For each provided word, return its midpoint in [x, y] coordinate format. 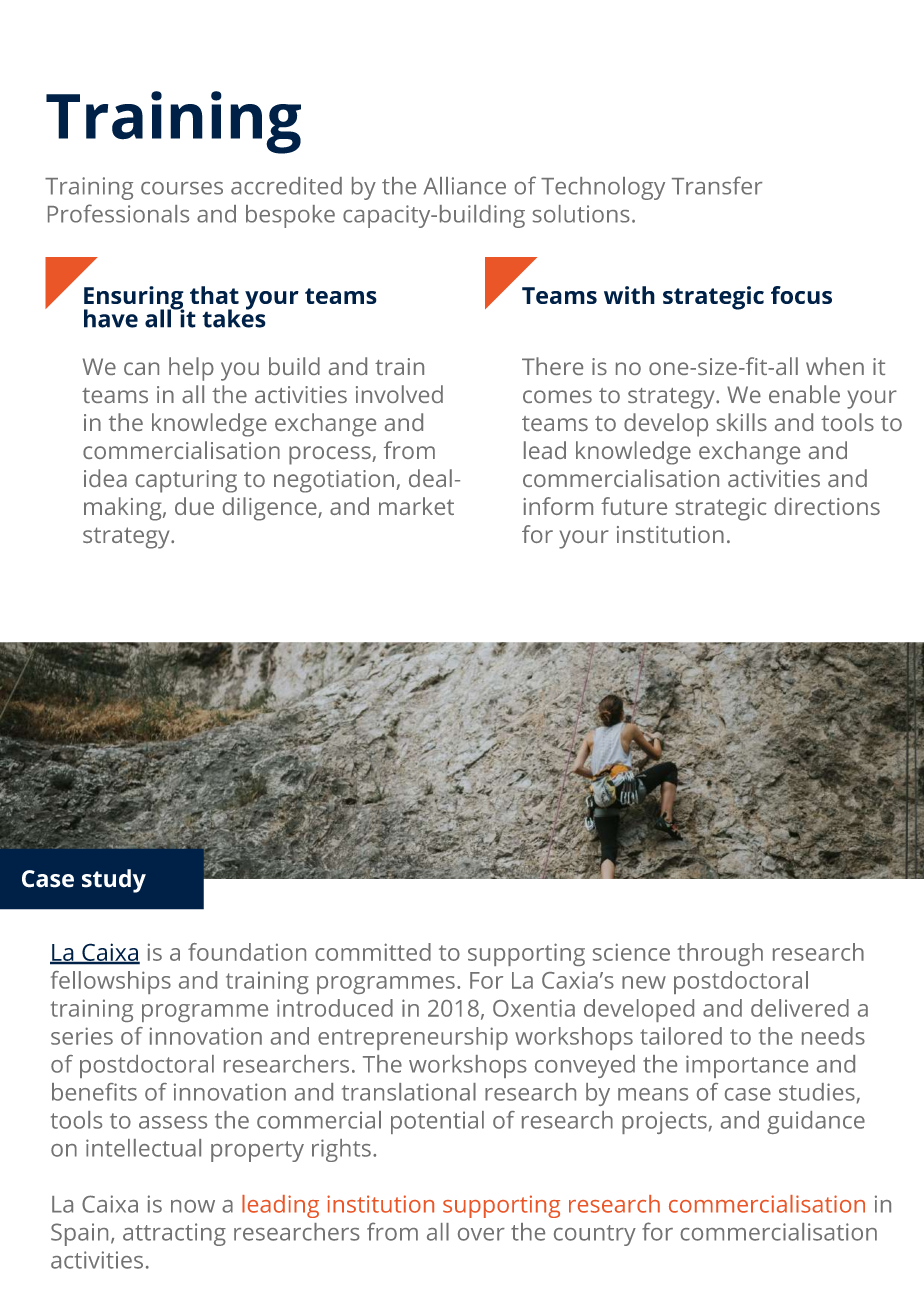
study [114, 881]
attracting [174, 1234]
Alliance [465, 186]
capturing [186, 481]
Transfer [717, 185]
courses [182, 188]
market [416, 506]
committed [373, 952]
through [720, 954]
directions [827, 506]
